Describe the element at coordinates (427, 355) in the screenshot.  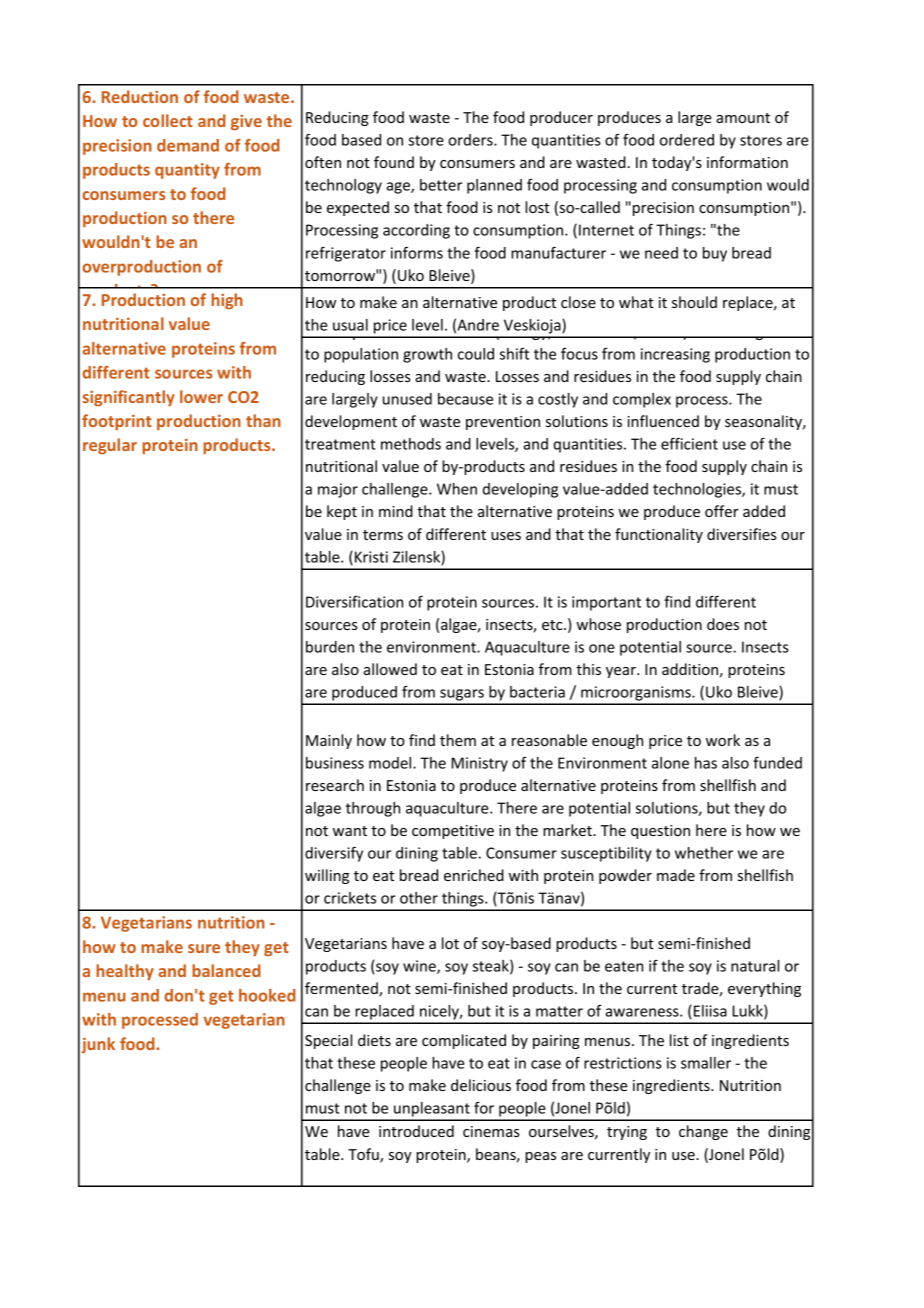
I see `growth` at that location.
